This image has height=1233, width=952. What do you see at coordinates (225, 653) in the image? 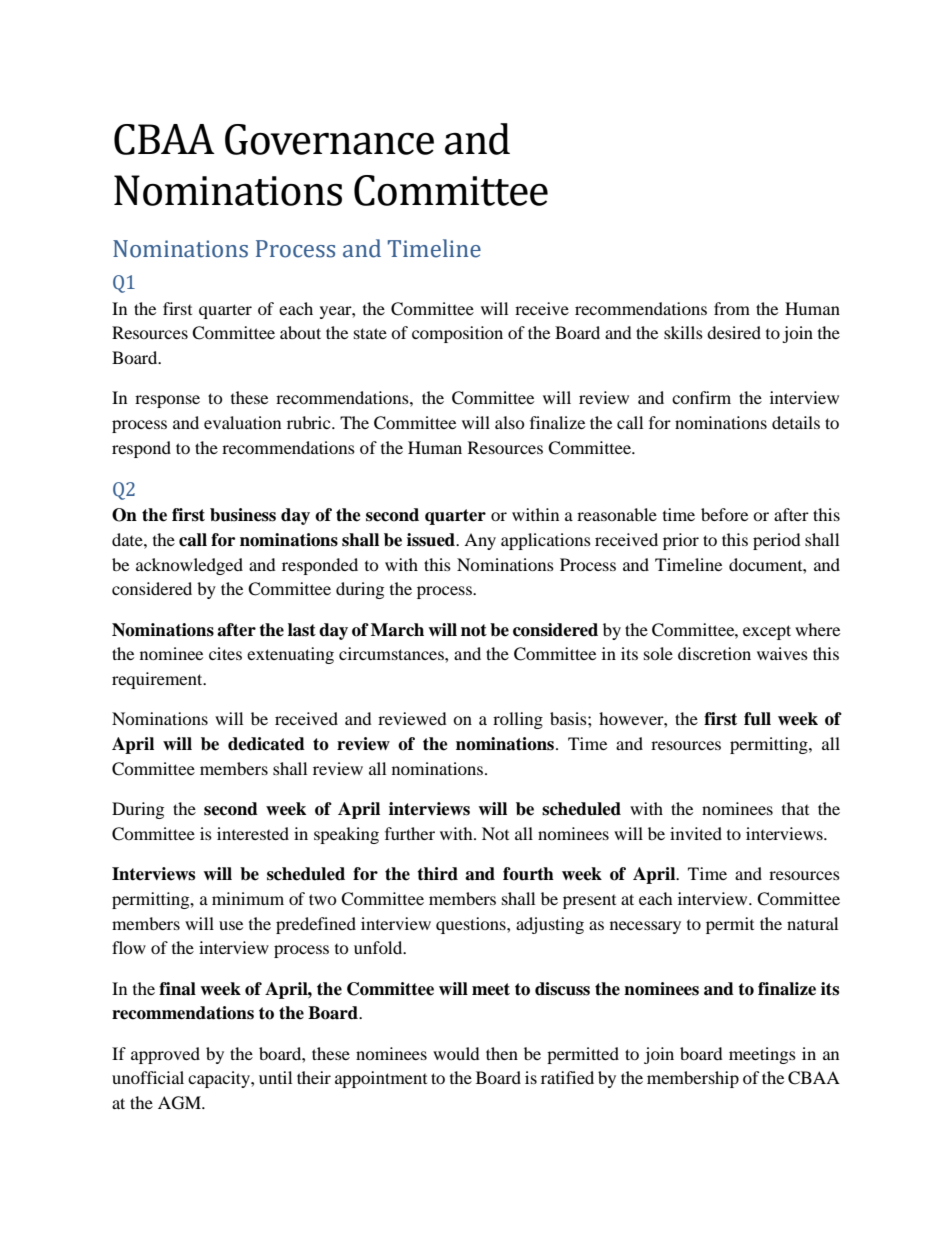
I see `cites` at bounding box center [225, 653].
